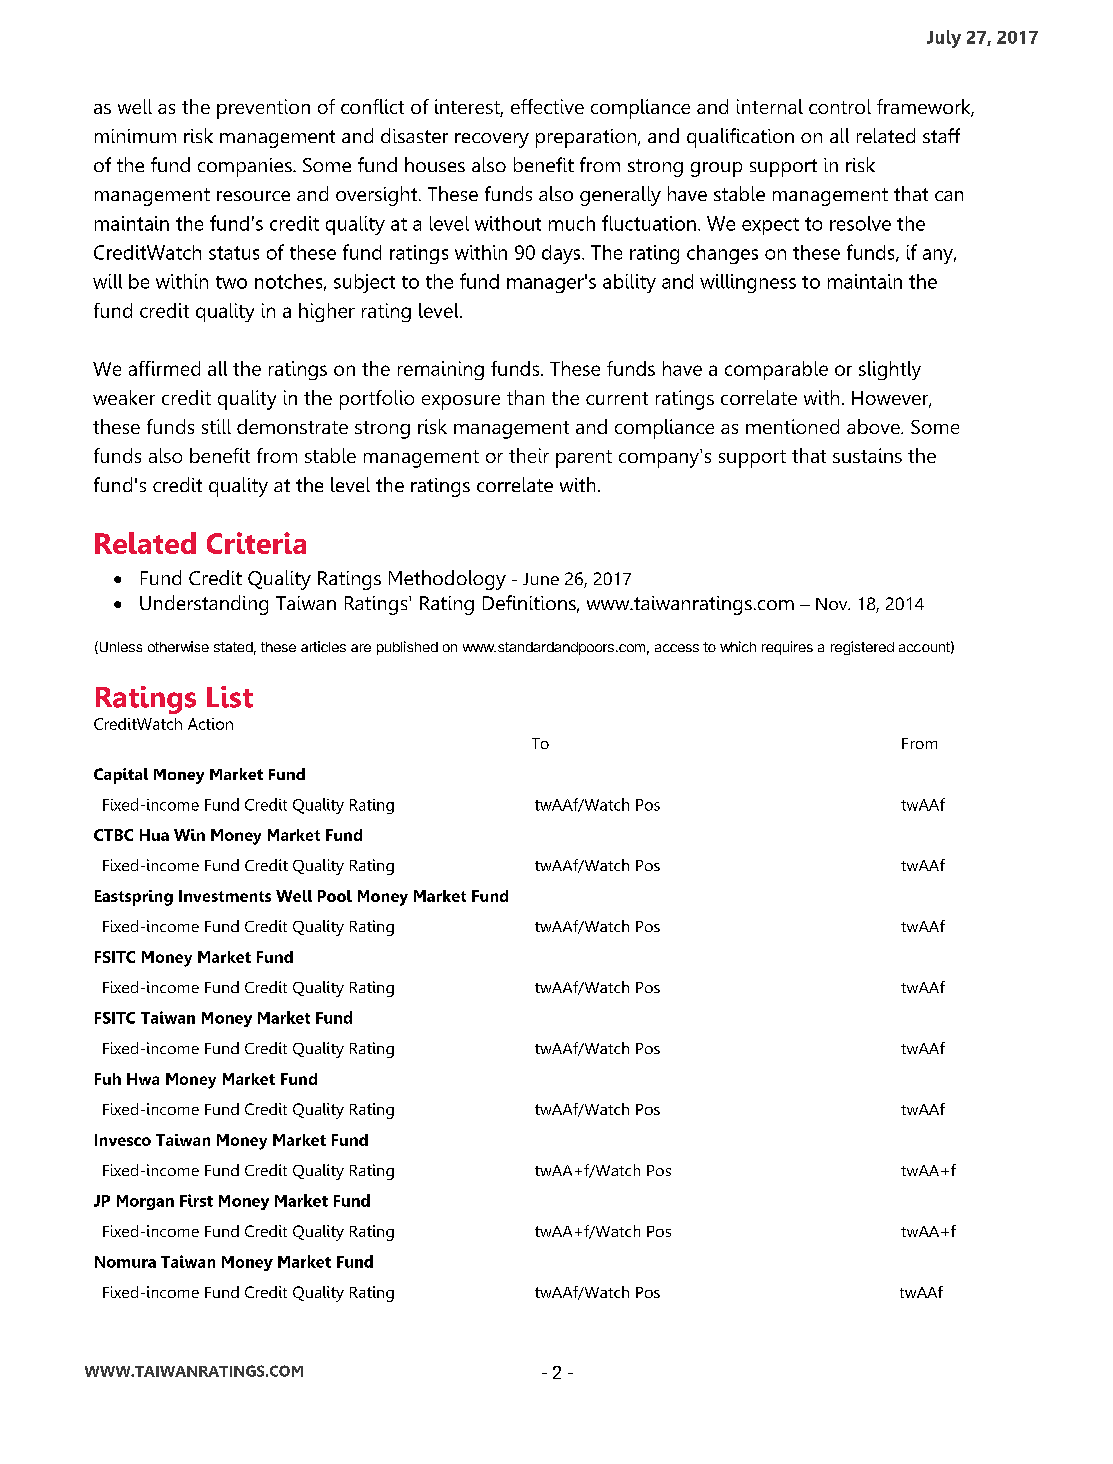 Image resolution: width=1113 pixels, height=1464 pixels. Describe the element at coordinates (541, 579) in the screenshot. I see `June` at that location.
